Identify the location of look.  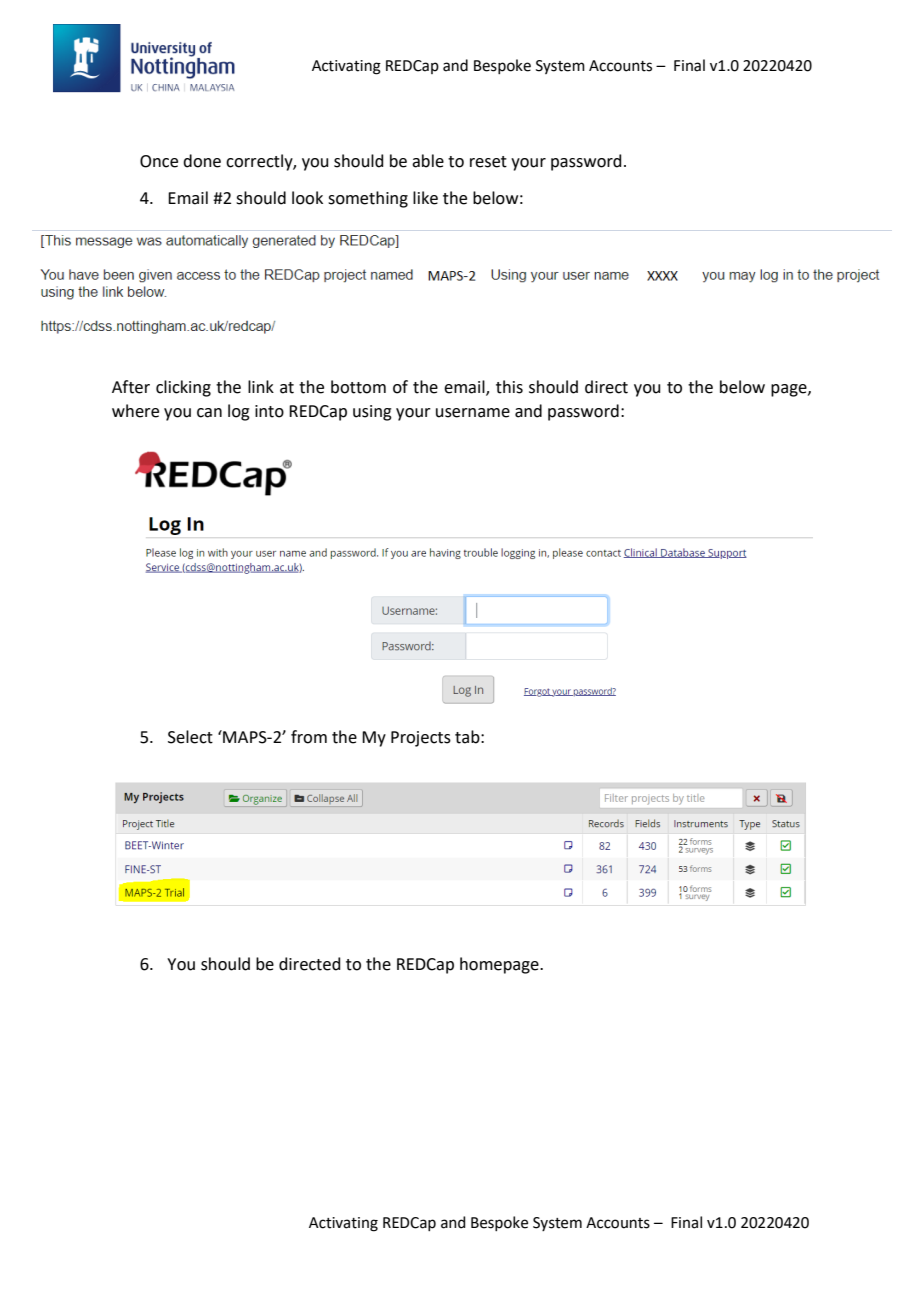
(307, 198).
